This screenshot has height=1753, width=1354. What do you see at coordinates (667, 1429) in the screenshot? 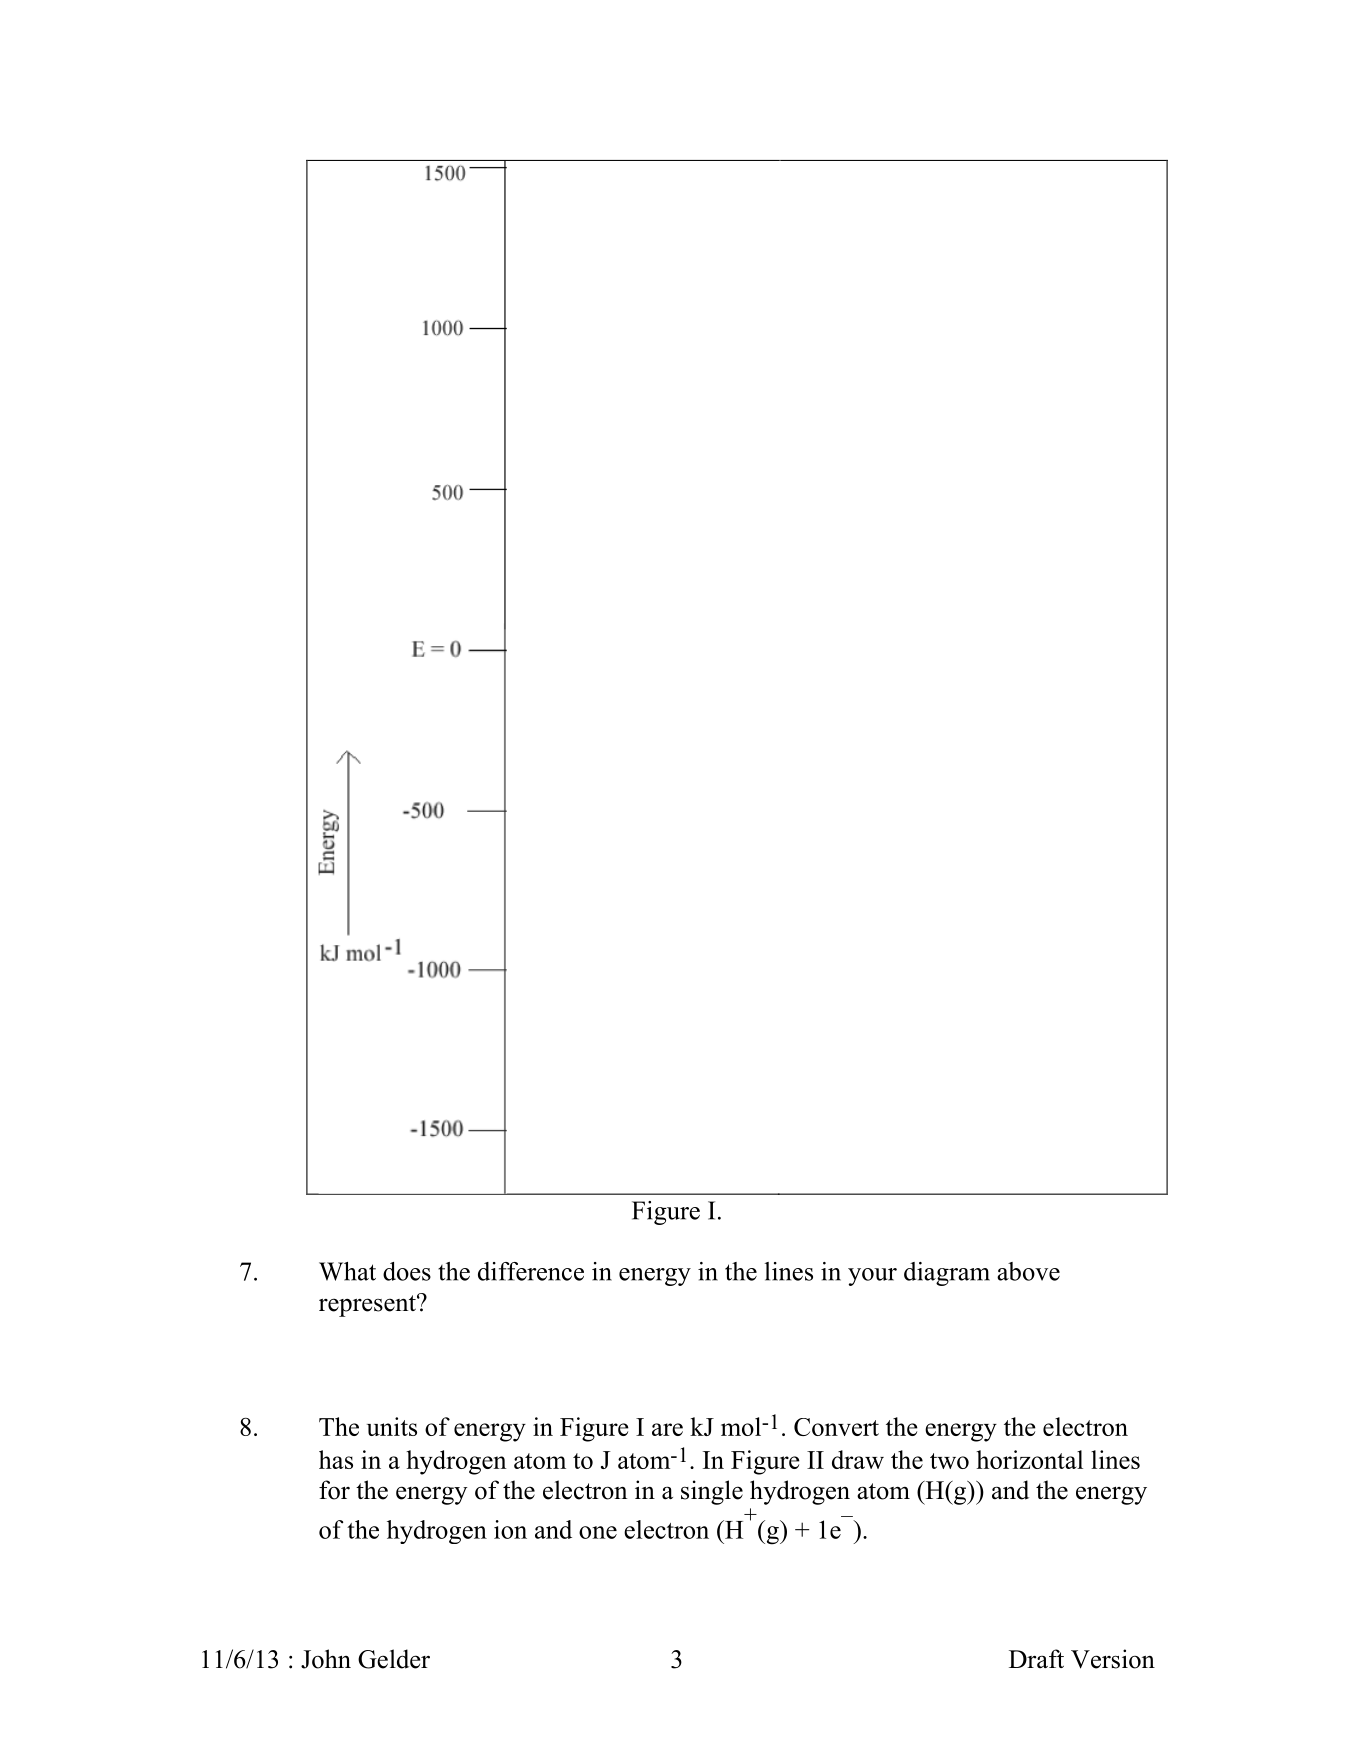
I see `are` at bounding box center [667, 1429].
